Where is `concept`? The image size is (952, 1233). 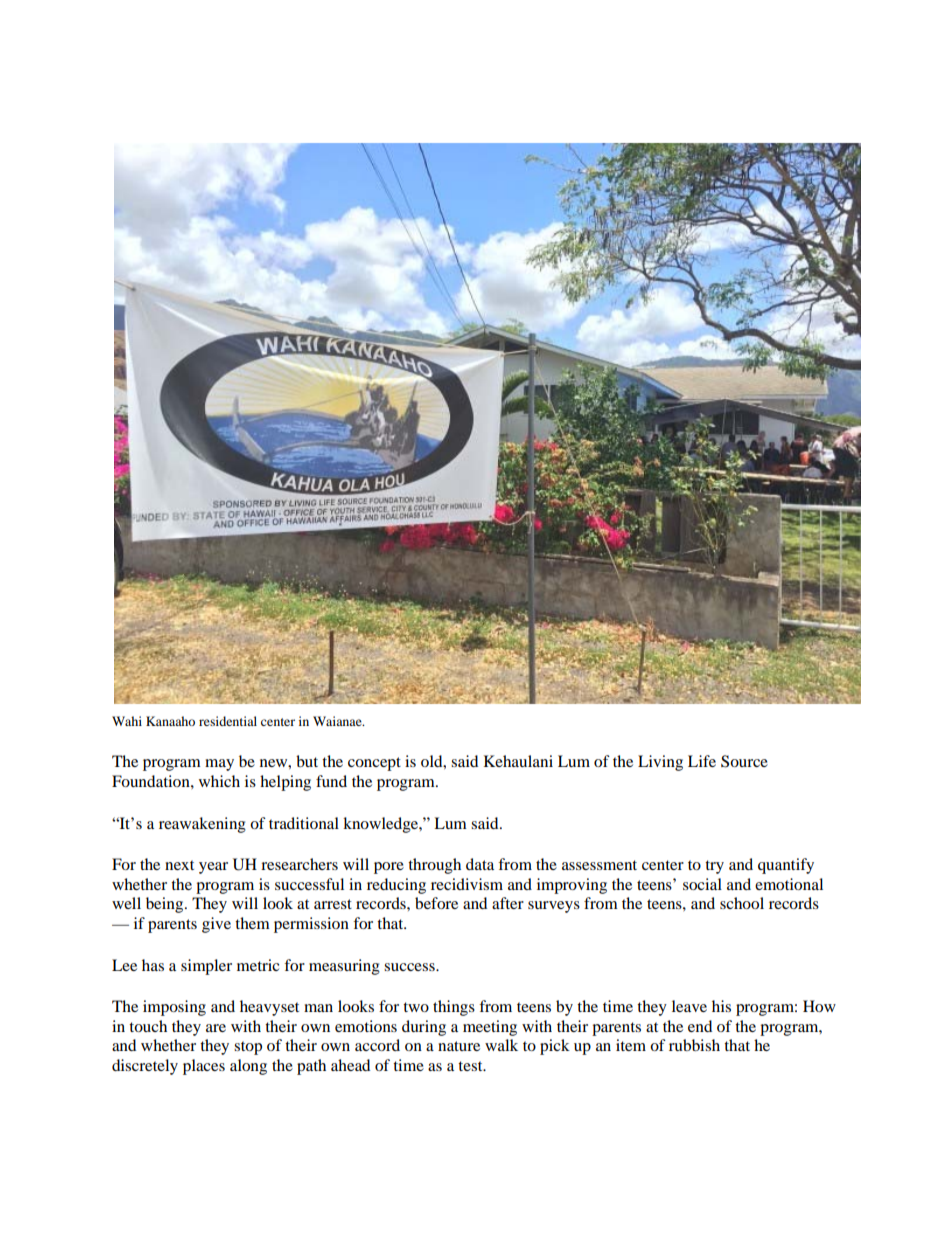 concept is located at coordinates (374, 764).
